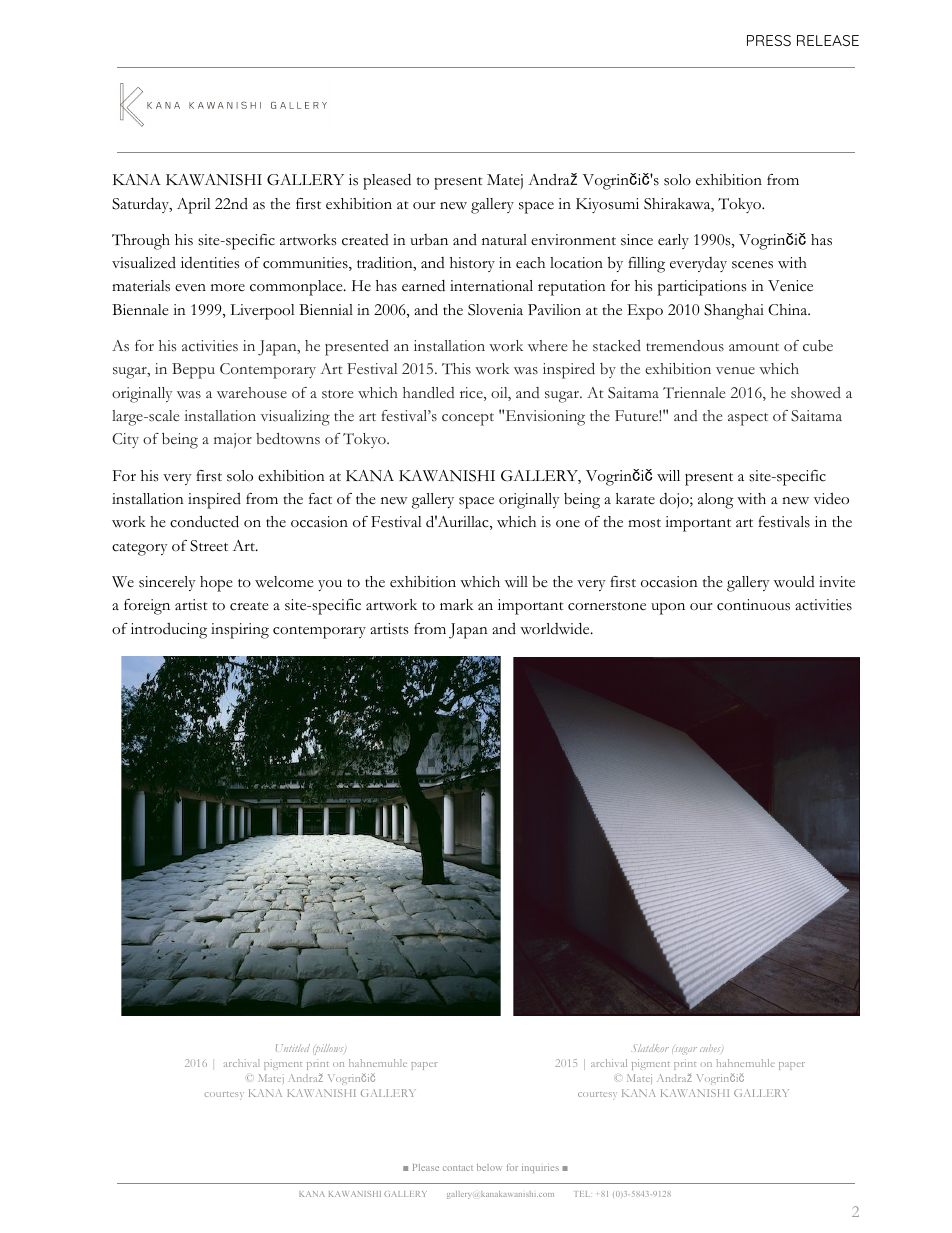  What do you see at coordinates (504, 239) in the screenshot?
I see `natural` at bounding box center [504, 239].
